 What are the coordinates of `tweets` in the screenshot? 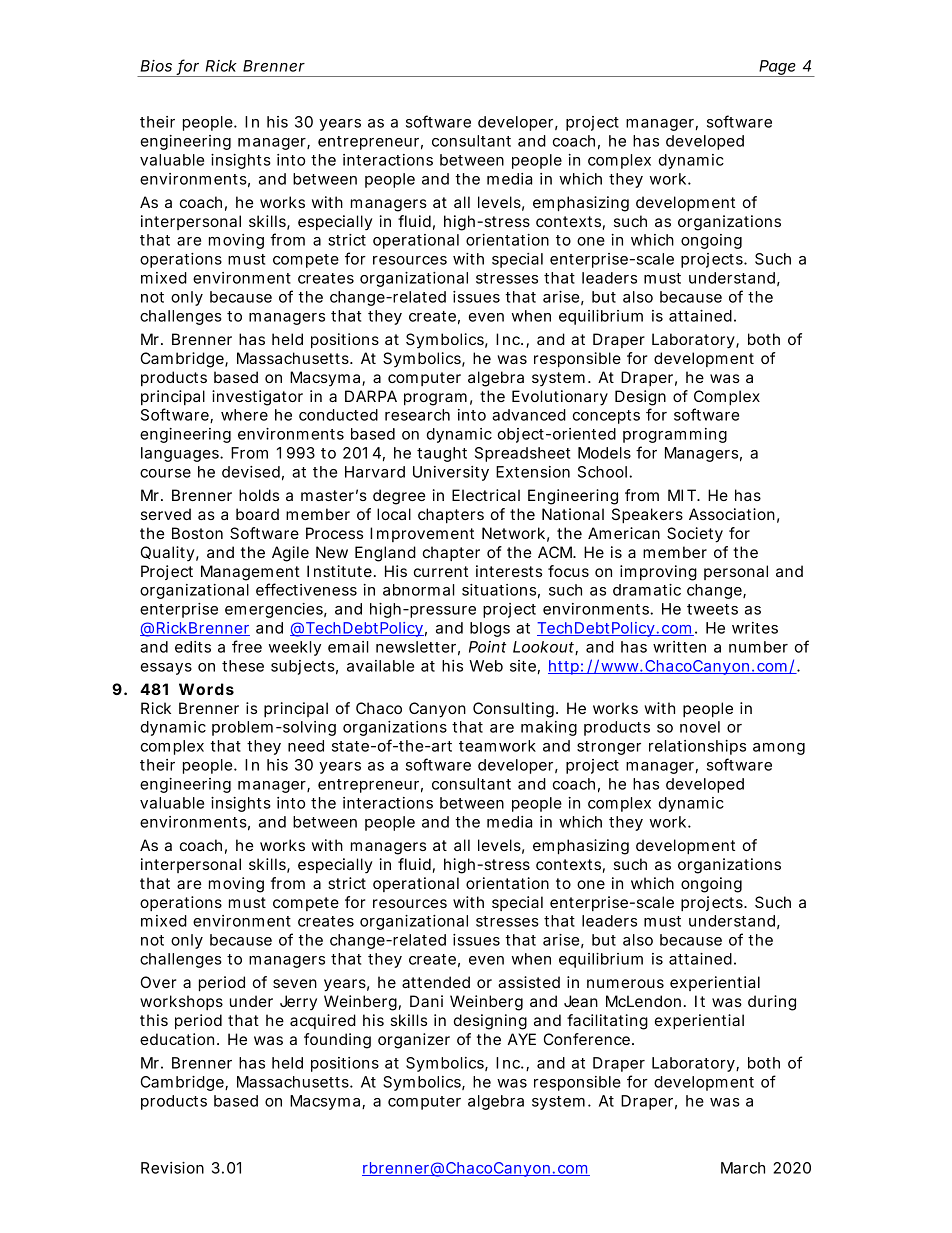 It's located at (712, 609).
